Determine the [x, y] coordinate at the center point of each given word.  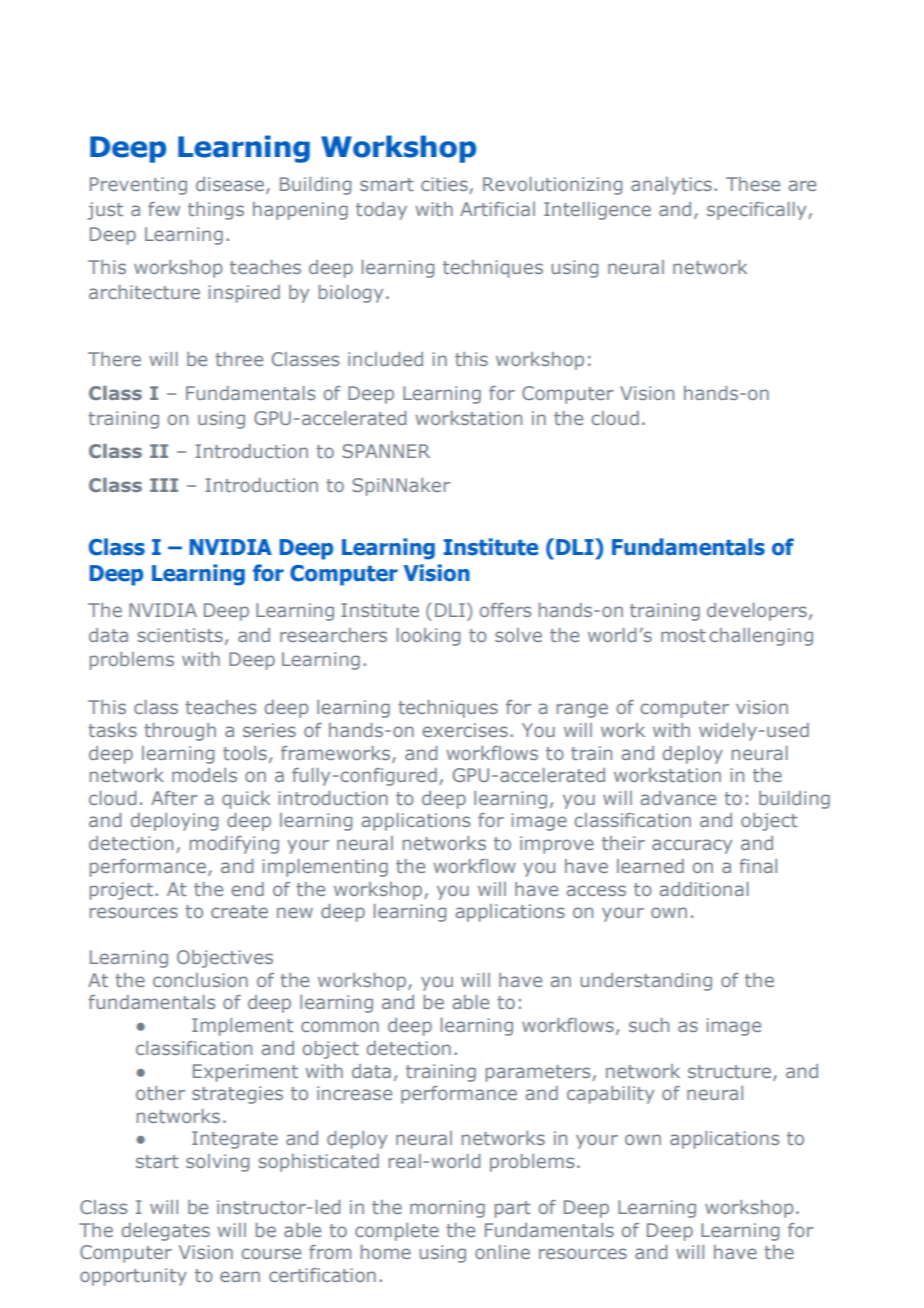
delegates [166, 1232]
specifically [758, 211]
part [512, 1209]
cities [444, 184]
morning [447, 1209]
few [164, 209]
